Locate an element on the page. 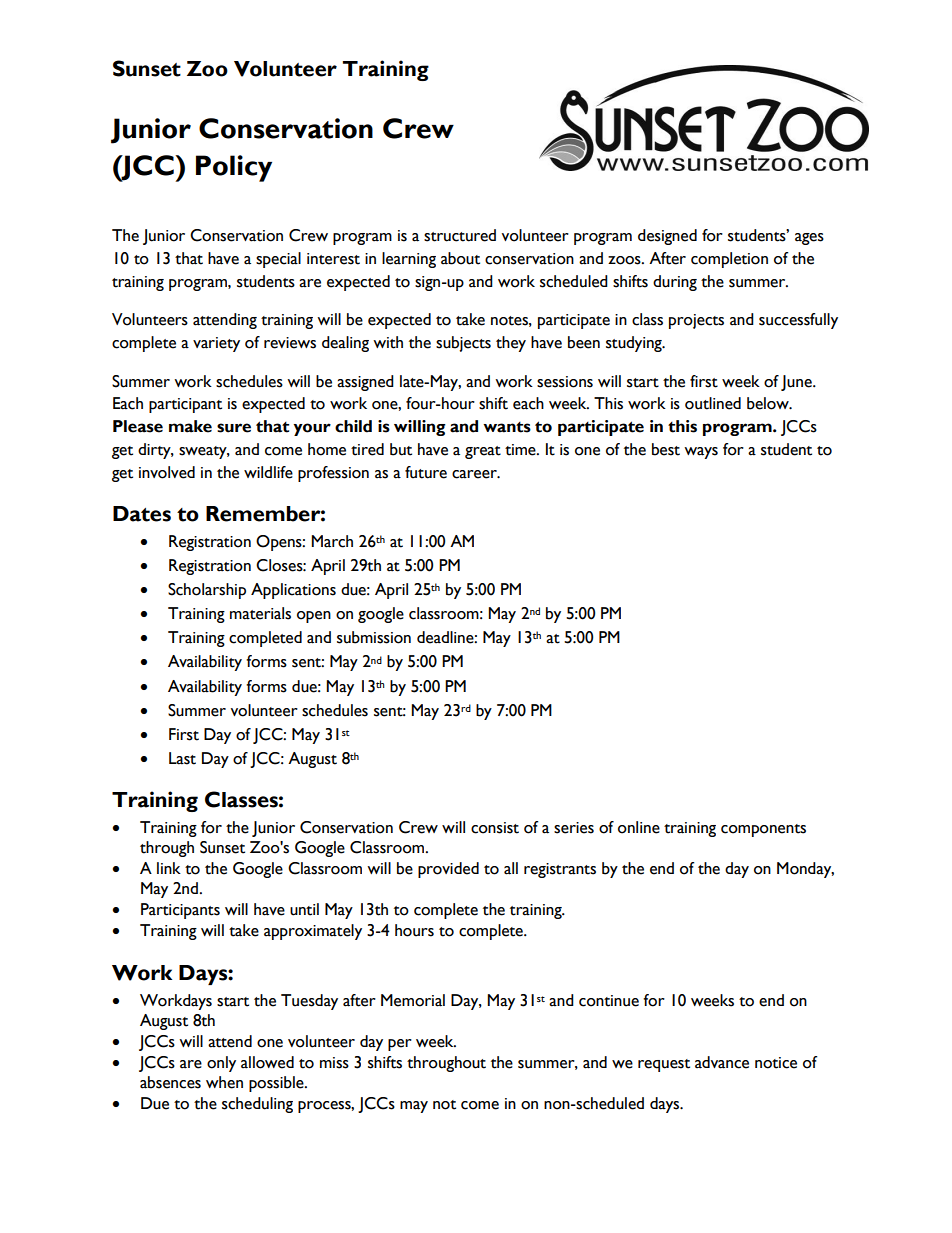  advance is located at coordinates (722, 1062).
